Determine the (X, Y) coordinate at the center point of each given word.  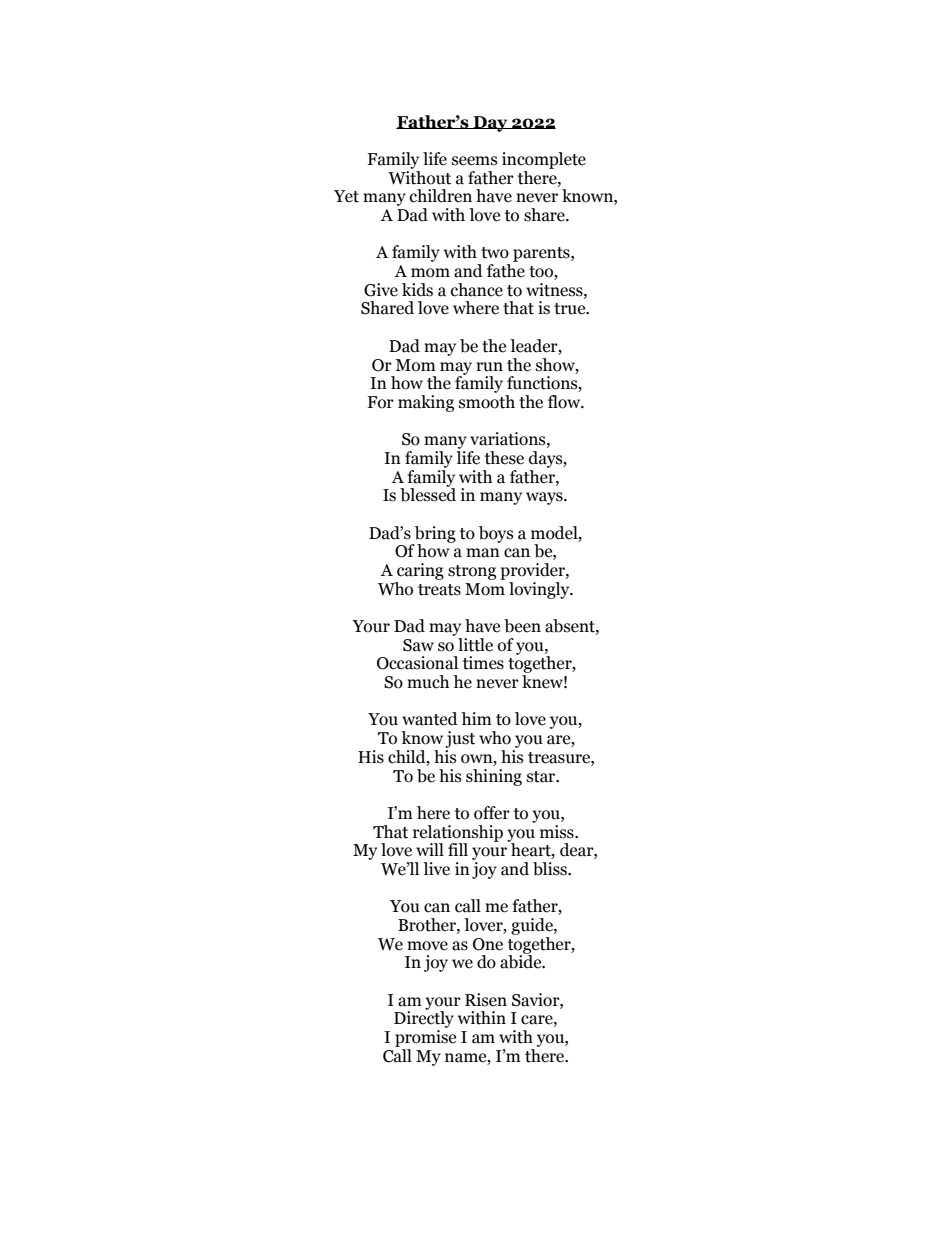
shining (494, 777)
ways (545, 498)
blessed (428, 494)
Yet (346, 196)
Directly (424, 1020)
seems (474, 161)
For (380, 402)
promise (425, 1038)
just (460, 739)
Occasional (417, 663)
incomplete (544, 160)
